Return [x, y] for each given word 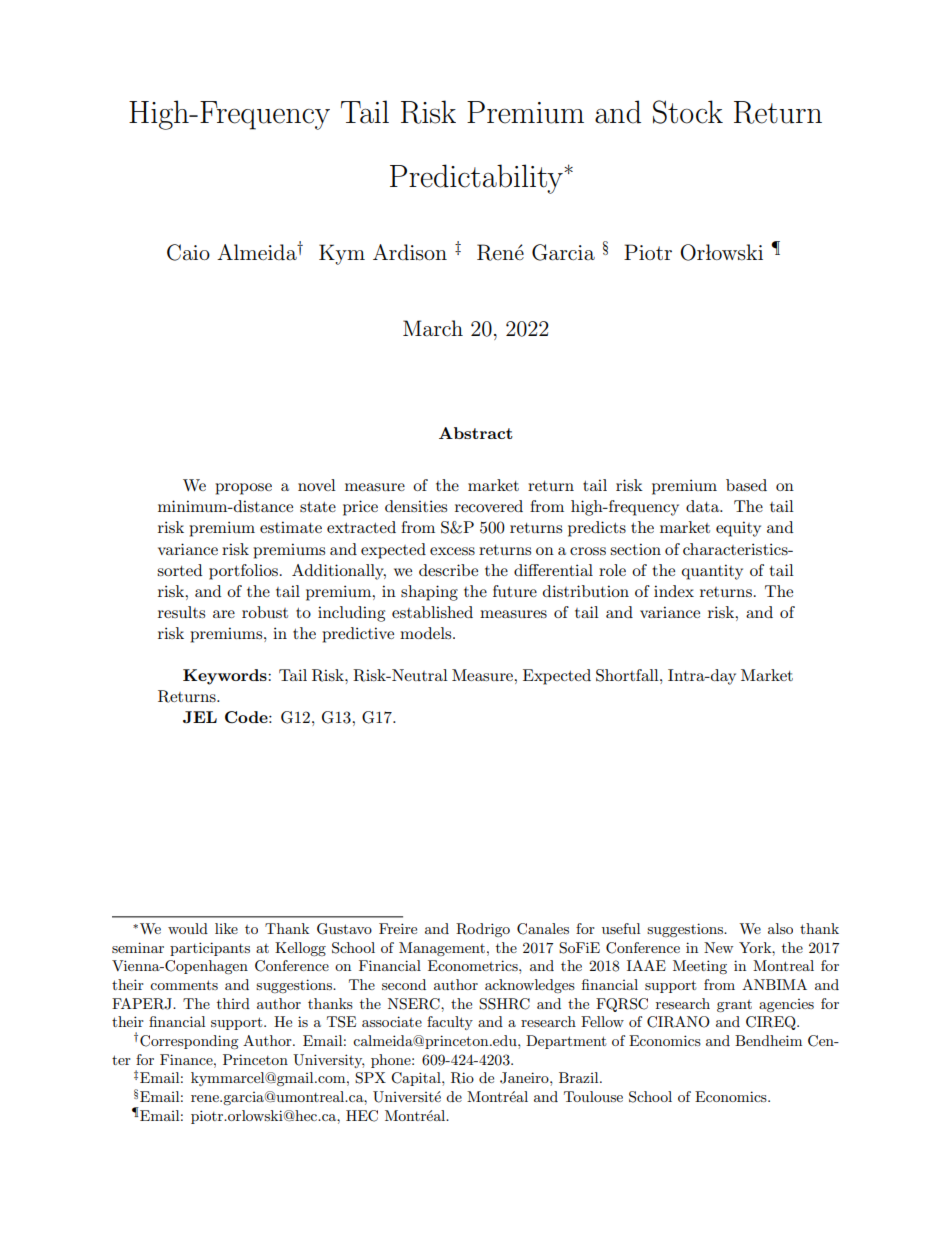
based [746, 485]
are [224, 614]
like [226, 928]
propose [243, 489]
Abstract [476, 433]
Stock [688, 112]
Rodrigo [483, 930]
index [674, 591]
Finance [187, 1059]
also [780, 928]
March [433, 328]
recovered [489, 506]
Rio [462, 1078]
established [432, 612]
